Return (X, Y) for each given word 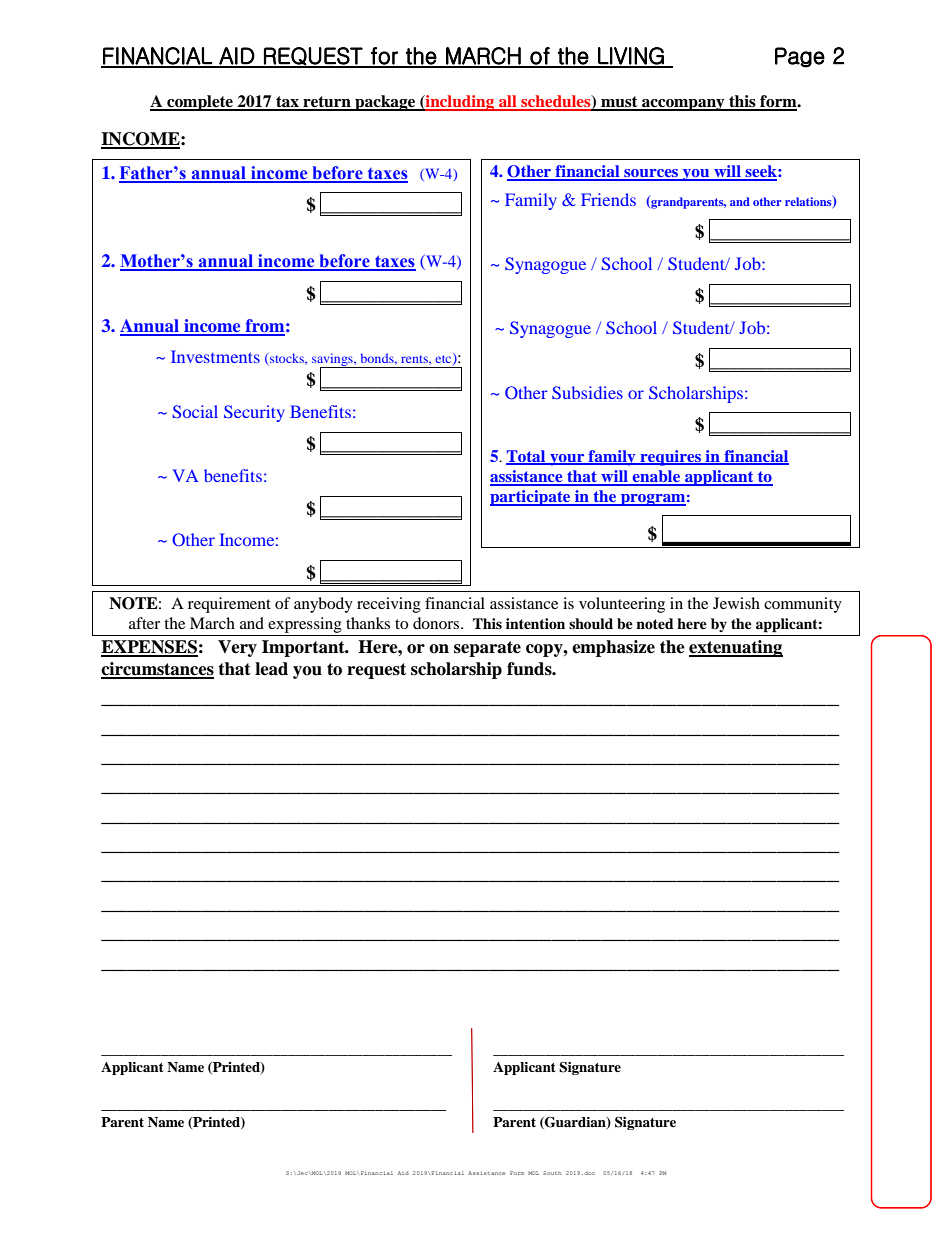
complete (200, 103)
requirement (229, 605)
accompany (683, 105)
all (508, 102)
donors (437, 623)
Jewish (736, 603)
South (552, 1173)
